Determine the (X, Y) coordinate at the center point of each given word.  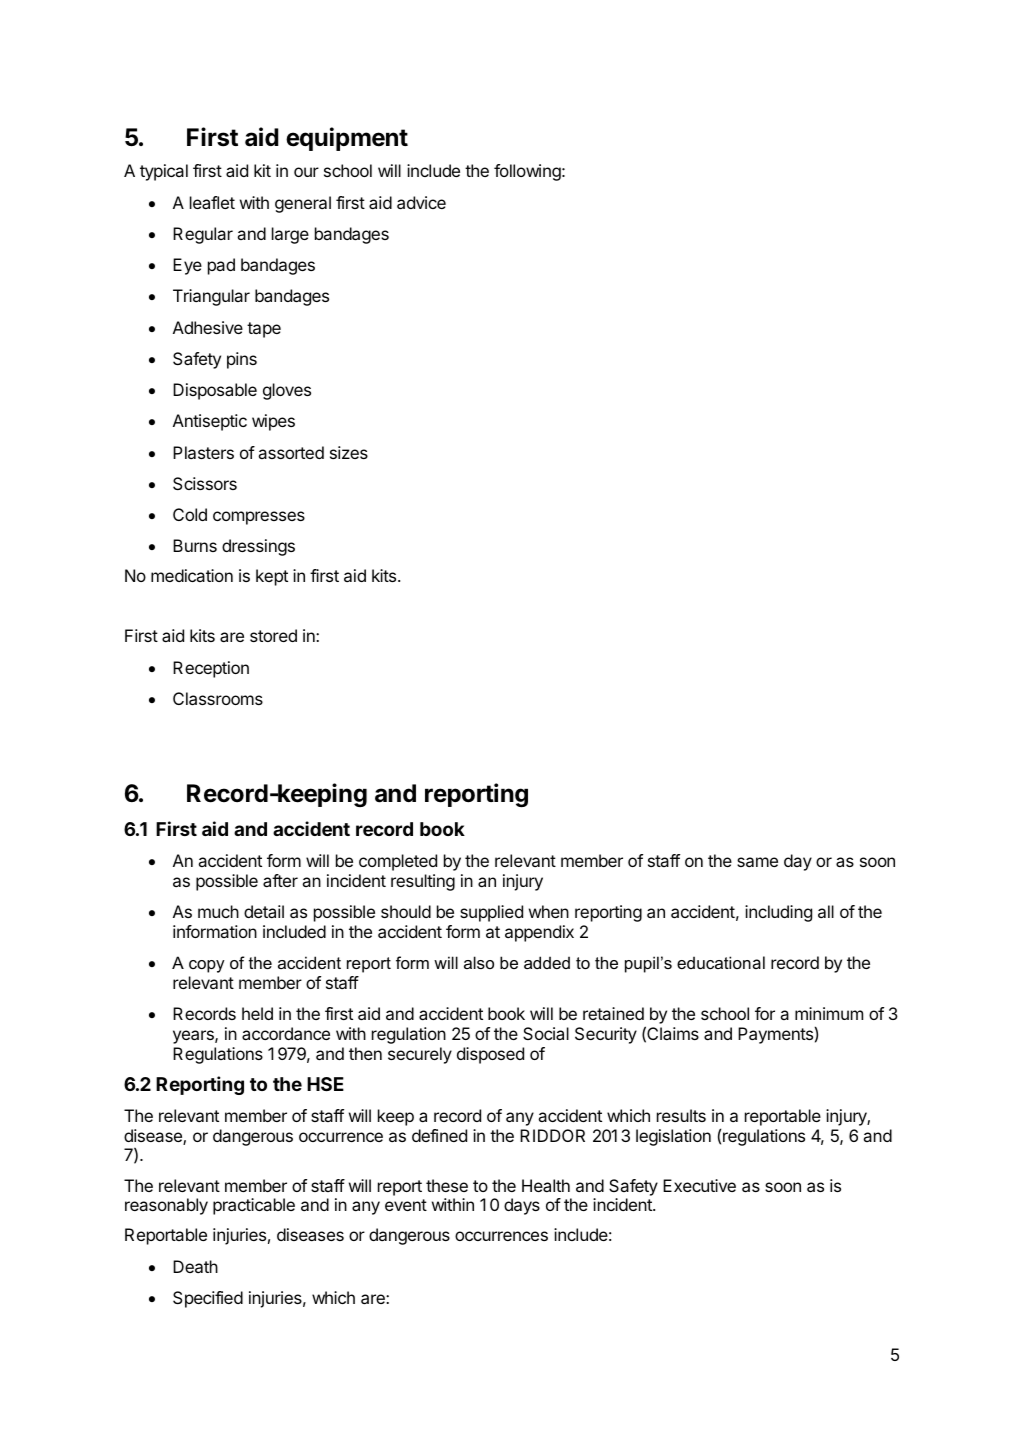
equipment (347, 139)
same (757, 862)
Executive (699, 1185)
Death (195, 1266)
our (306, 172)
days (522, 1206)
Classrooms (218, 698)
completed (398, 862)
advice (421, 202)
